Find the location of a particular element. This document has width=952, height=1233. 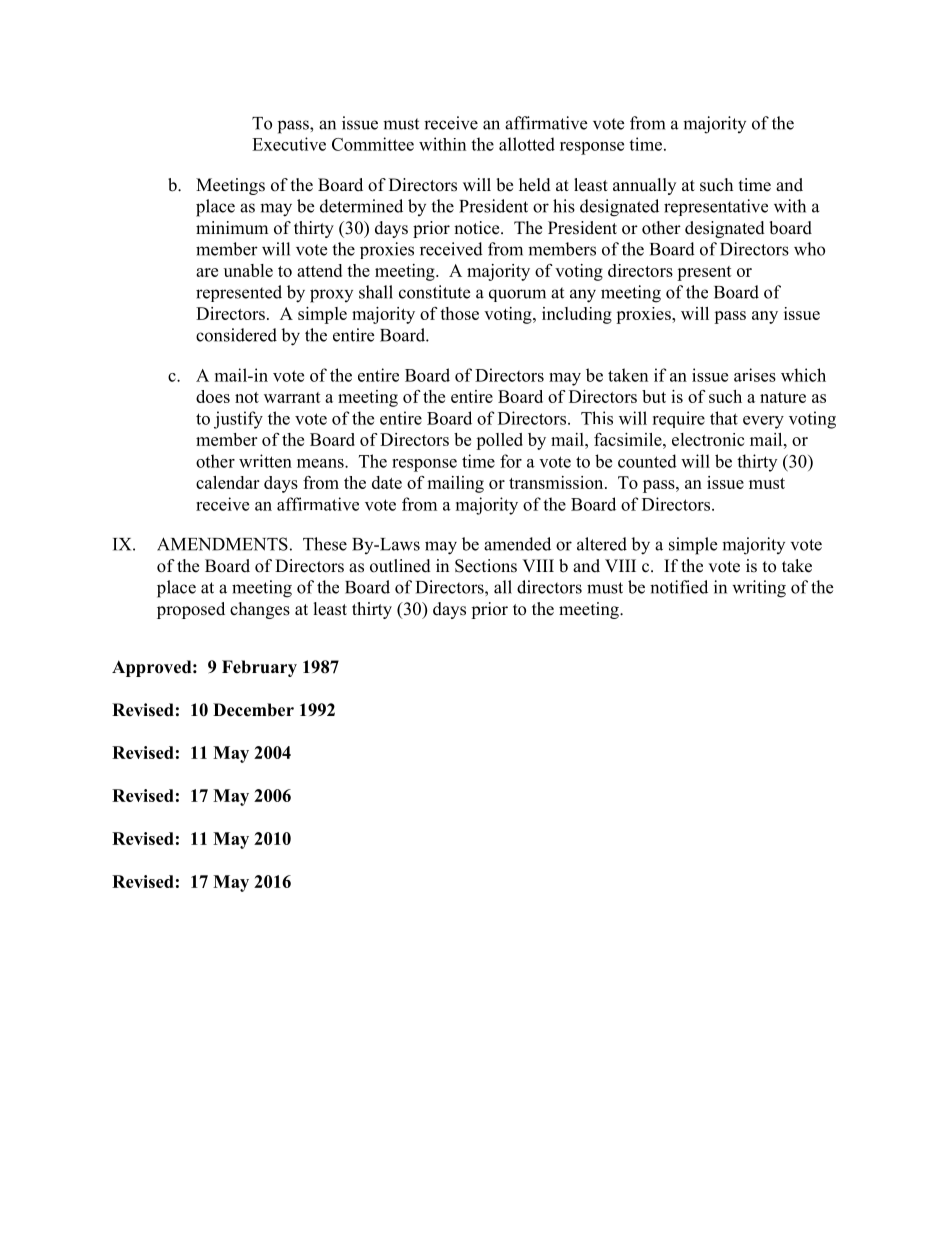

writing is located at coordinates (759, 589).
